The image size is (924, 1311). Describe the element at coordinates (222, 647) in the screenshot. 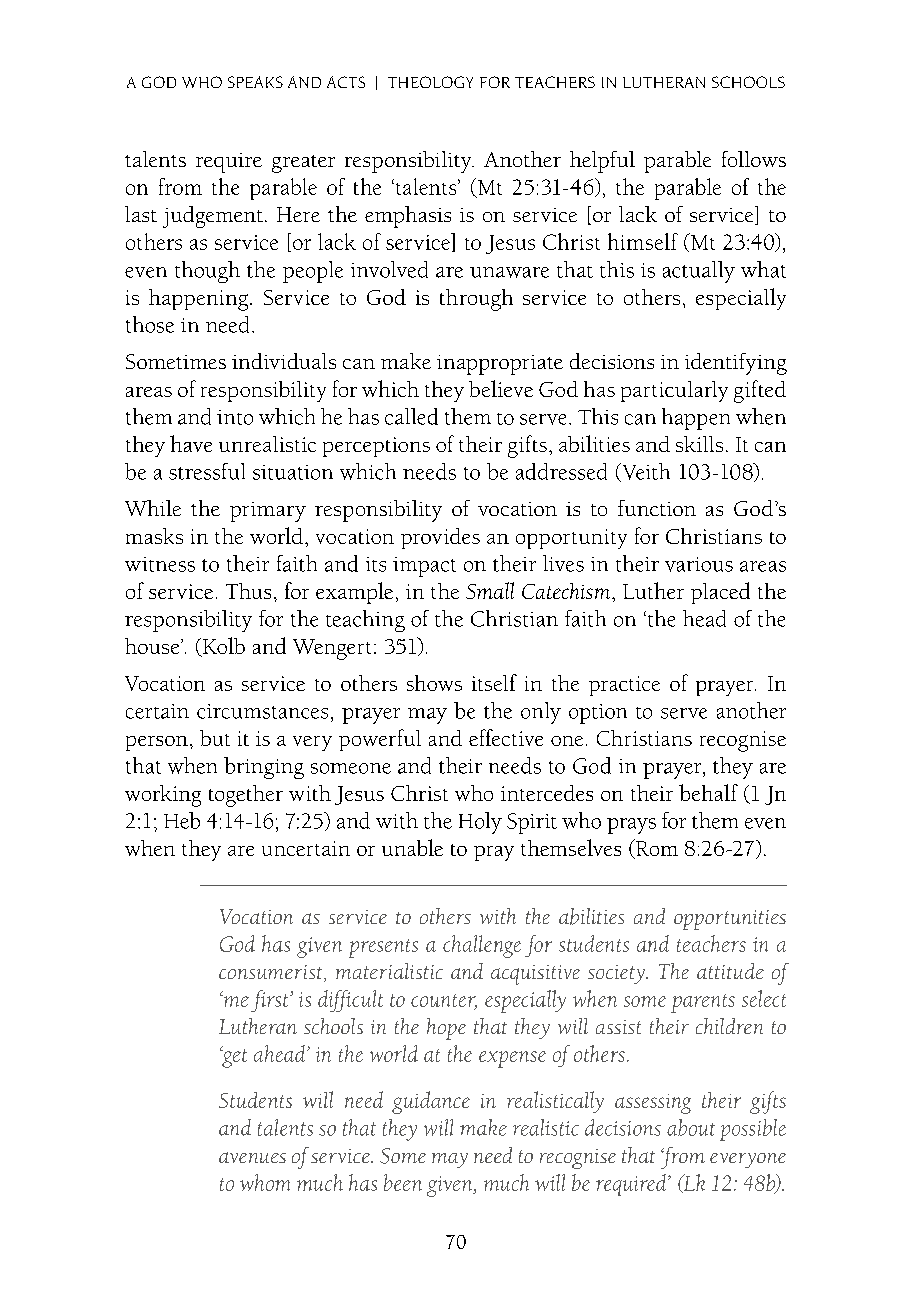

I see `Kolb` at that location.
